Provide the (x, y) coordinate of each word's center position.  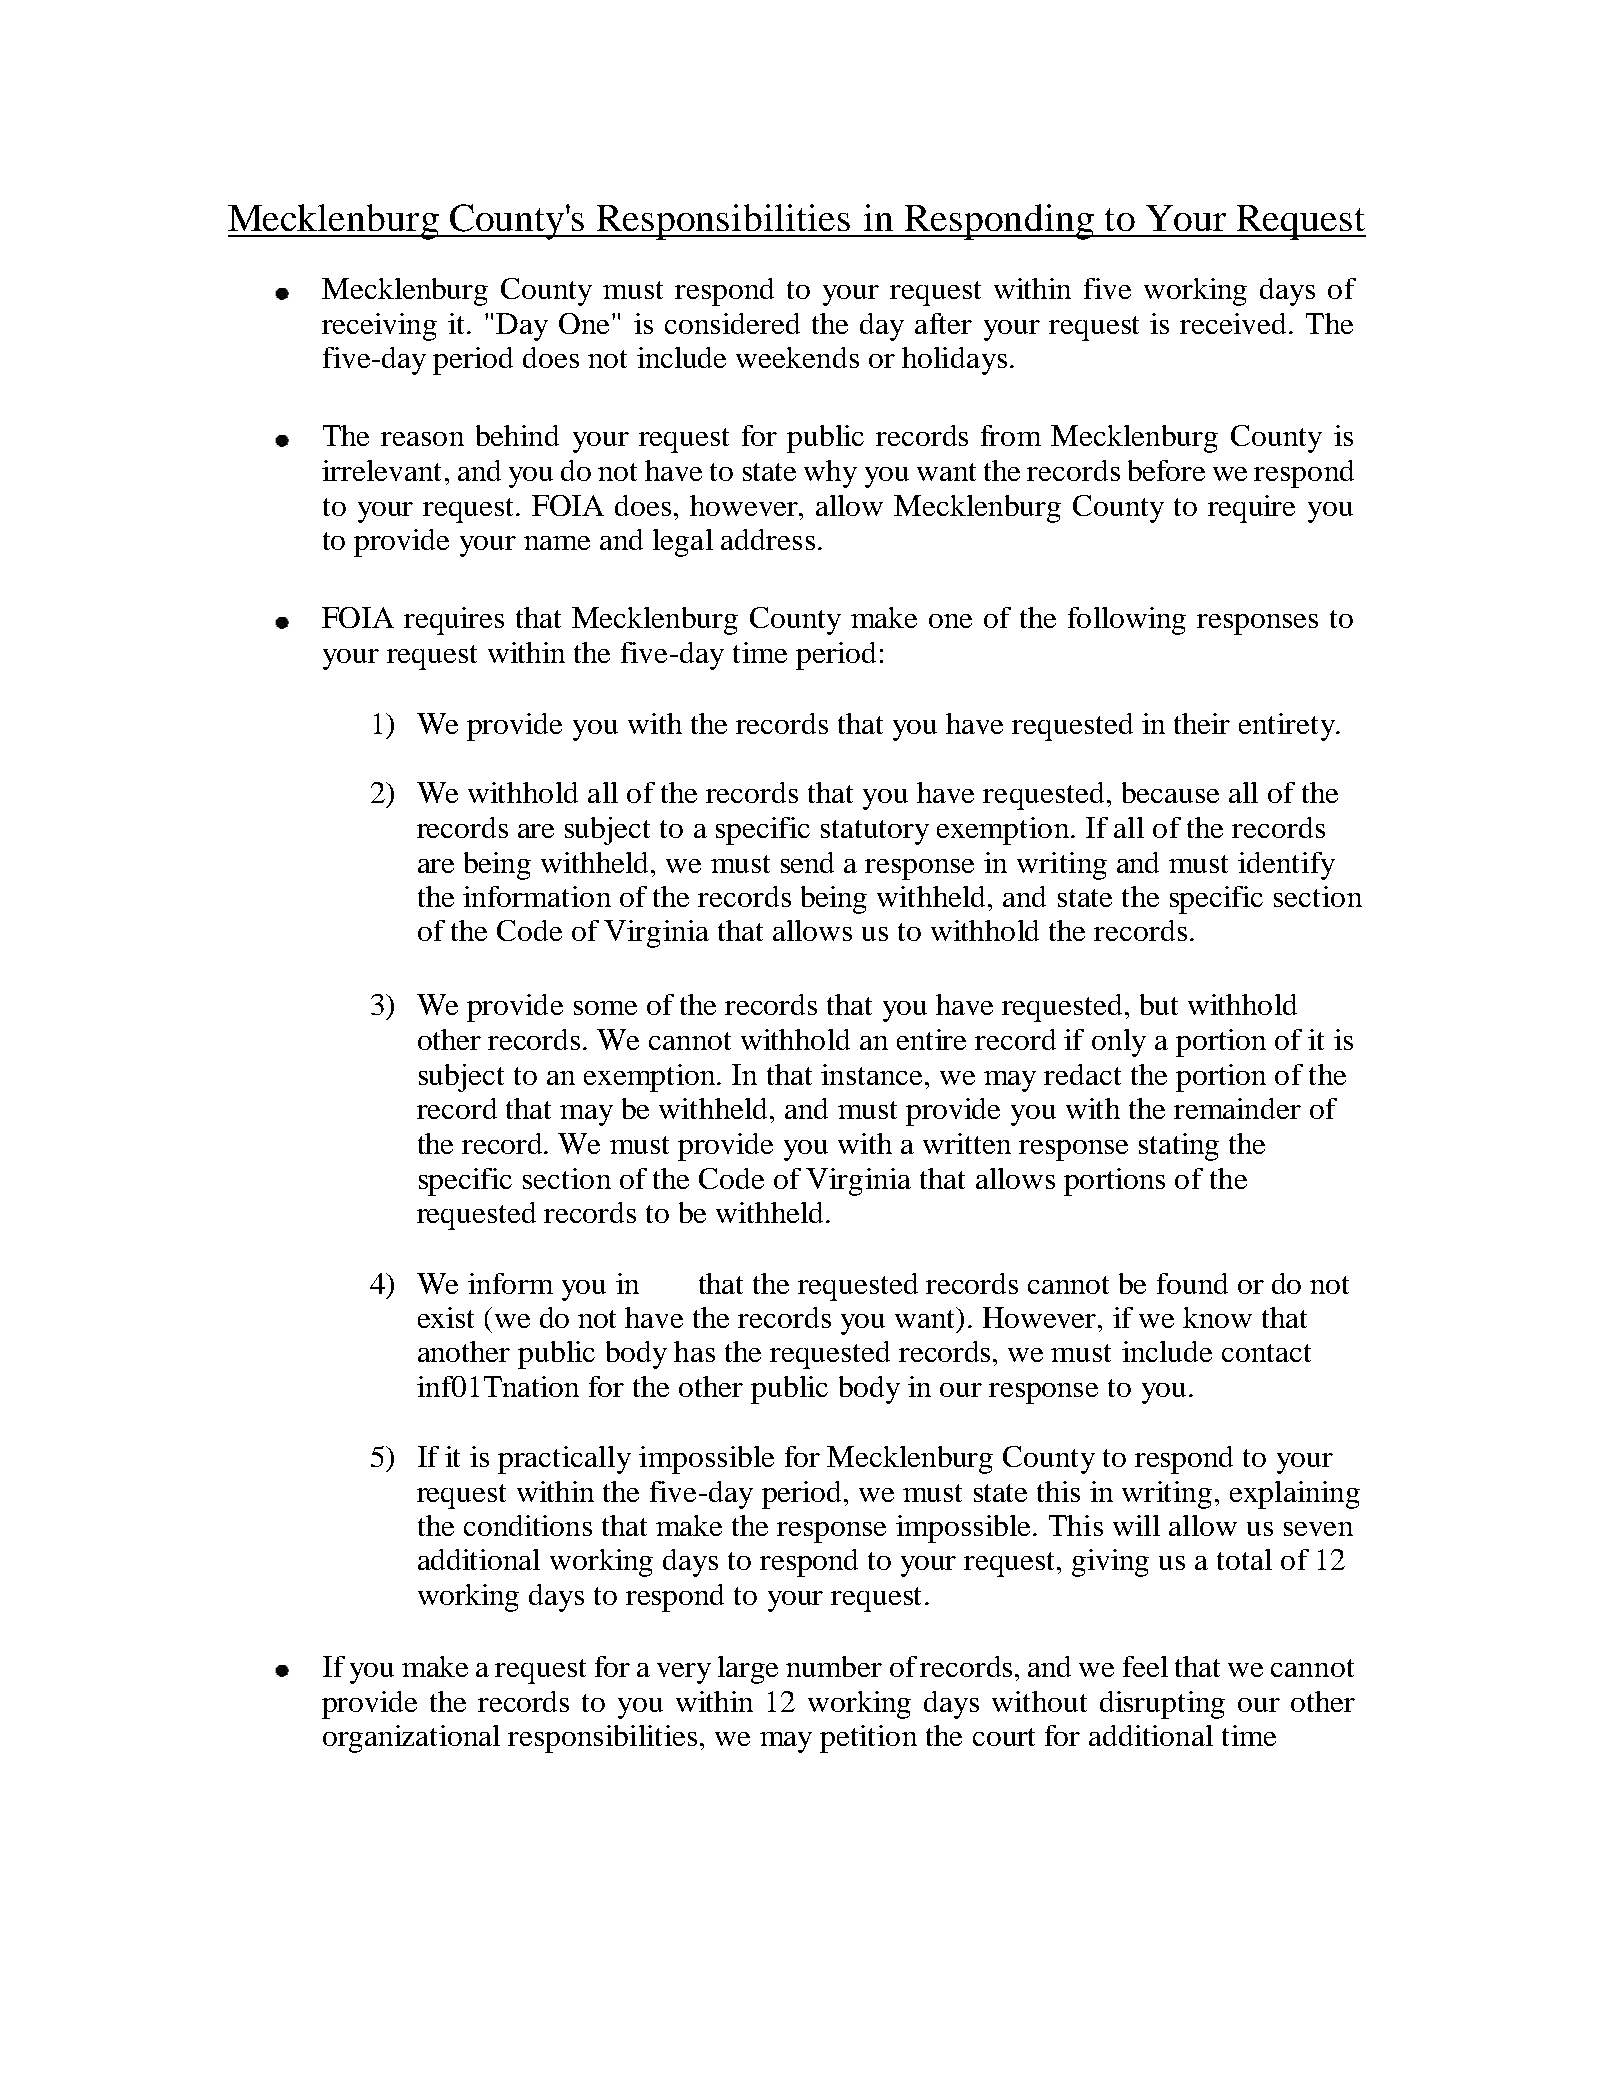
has (694, 1351)
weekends (797, 357)
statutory (875, 832)
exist (446, 1317)
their (1202, 723)
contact (1266, 1353)
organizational (411, 1739)
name (557, 543)
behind (517, 435)
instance (871, 1074)
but (1159, 1004)
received (1233, 323)
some (605, 1008)
